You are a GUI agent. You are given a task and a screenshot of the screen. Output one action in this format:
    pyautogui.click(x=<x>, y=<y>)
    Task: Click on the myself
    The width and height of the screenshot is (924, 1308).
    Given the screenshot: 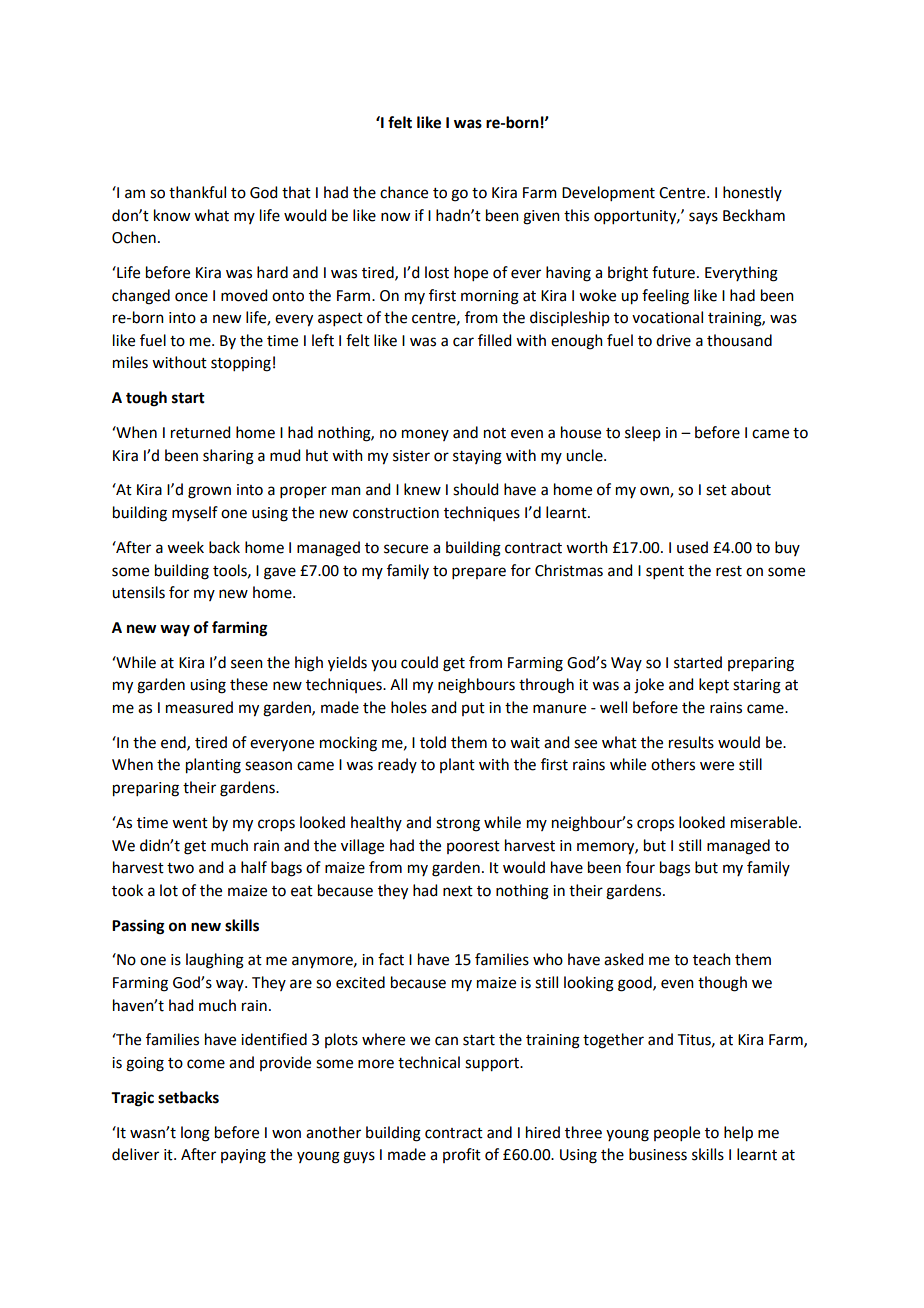 What is the action you would take?
    pyautogui.click(x=195, y=513)
